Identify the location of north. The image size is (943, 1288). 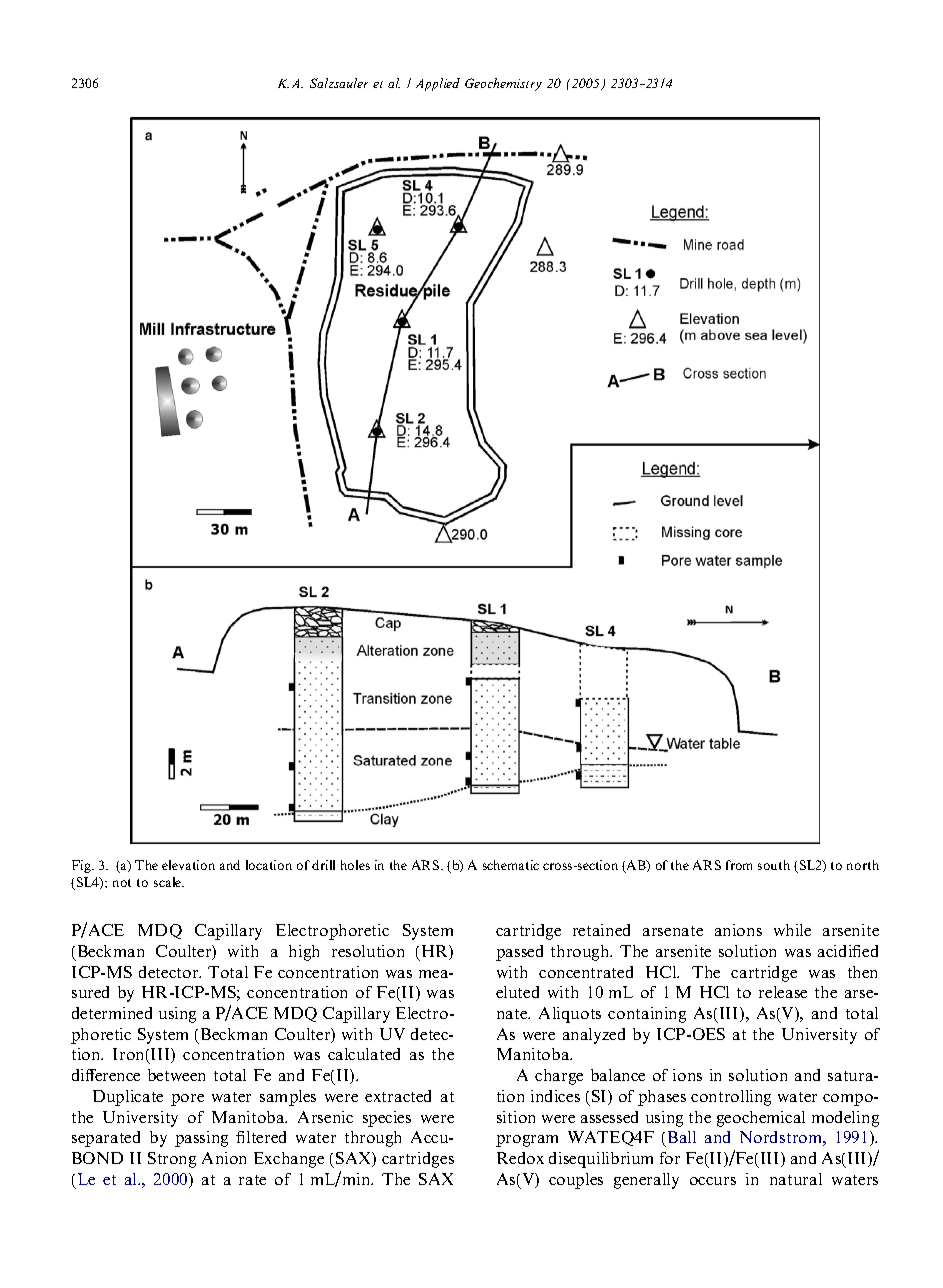
(863, 865).
